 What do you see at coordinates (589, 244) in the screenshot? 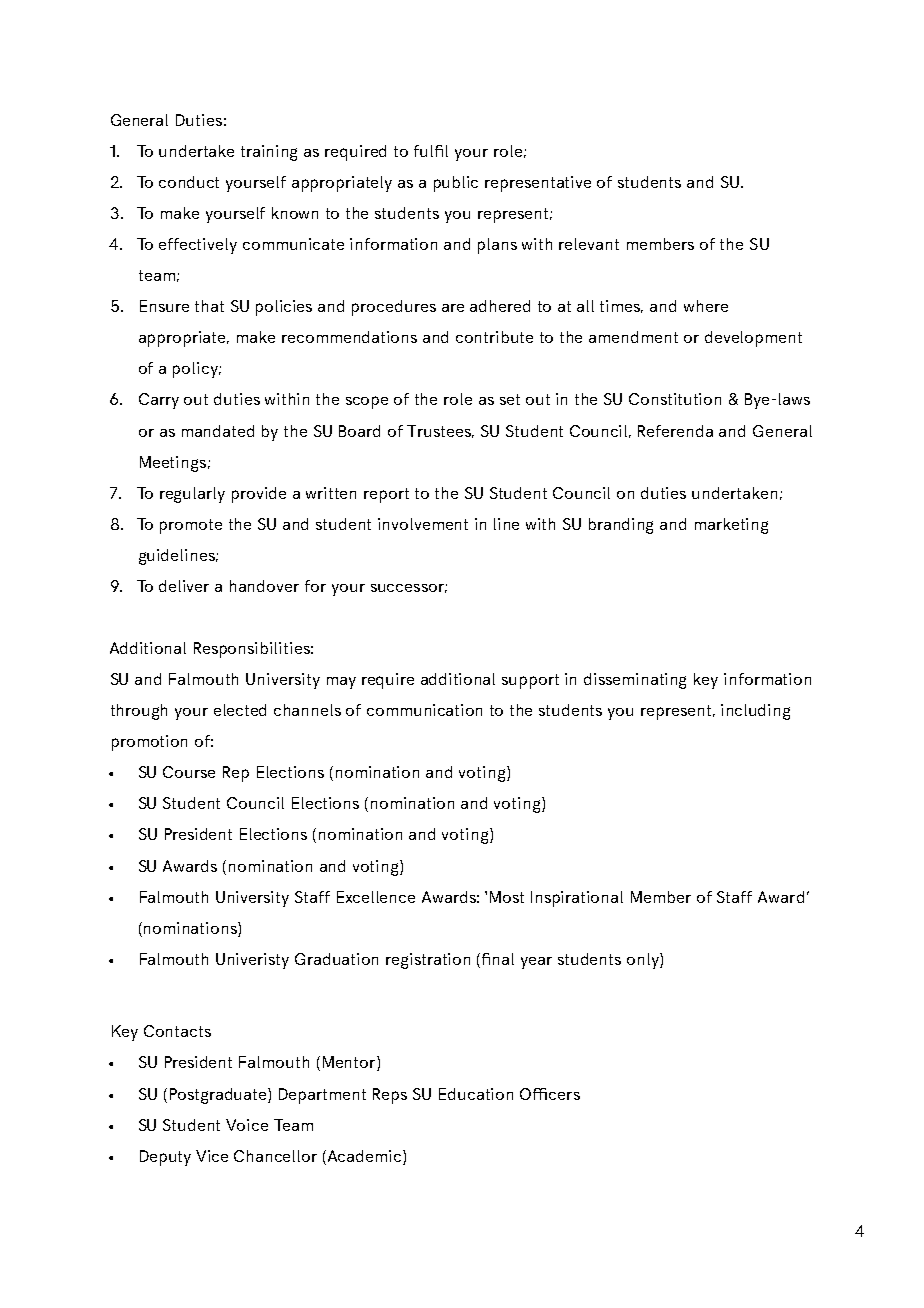
I see `relevant` at bounding box center [589, 244].
